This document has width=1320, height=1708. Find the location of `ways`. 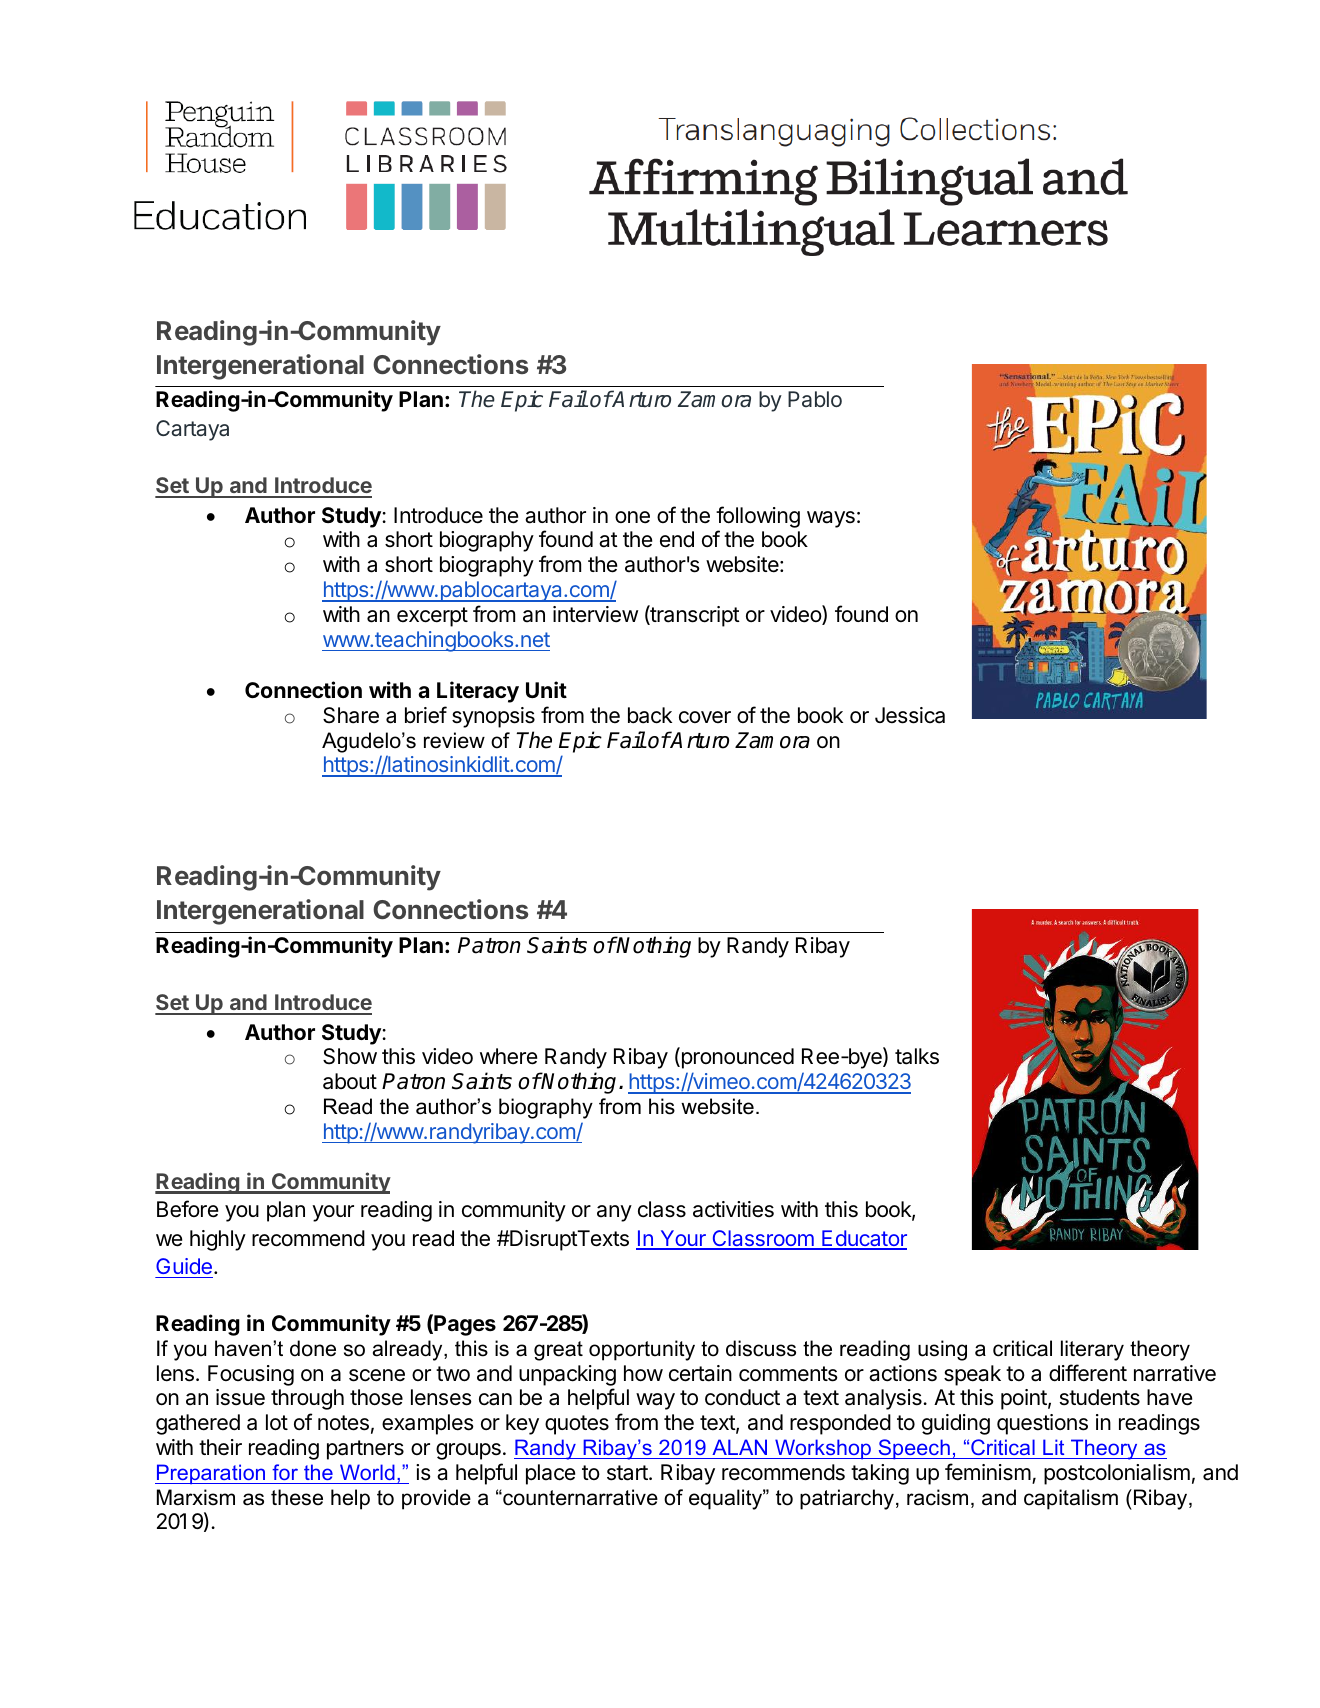

ways is located at coordinates (831, 519).
